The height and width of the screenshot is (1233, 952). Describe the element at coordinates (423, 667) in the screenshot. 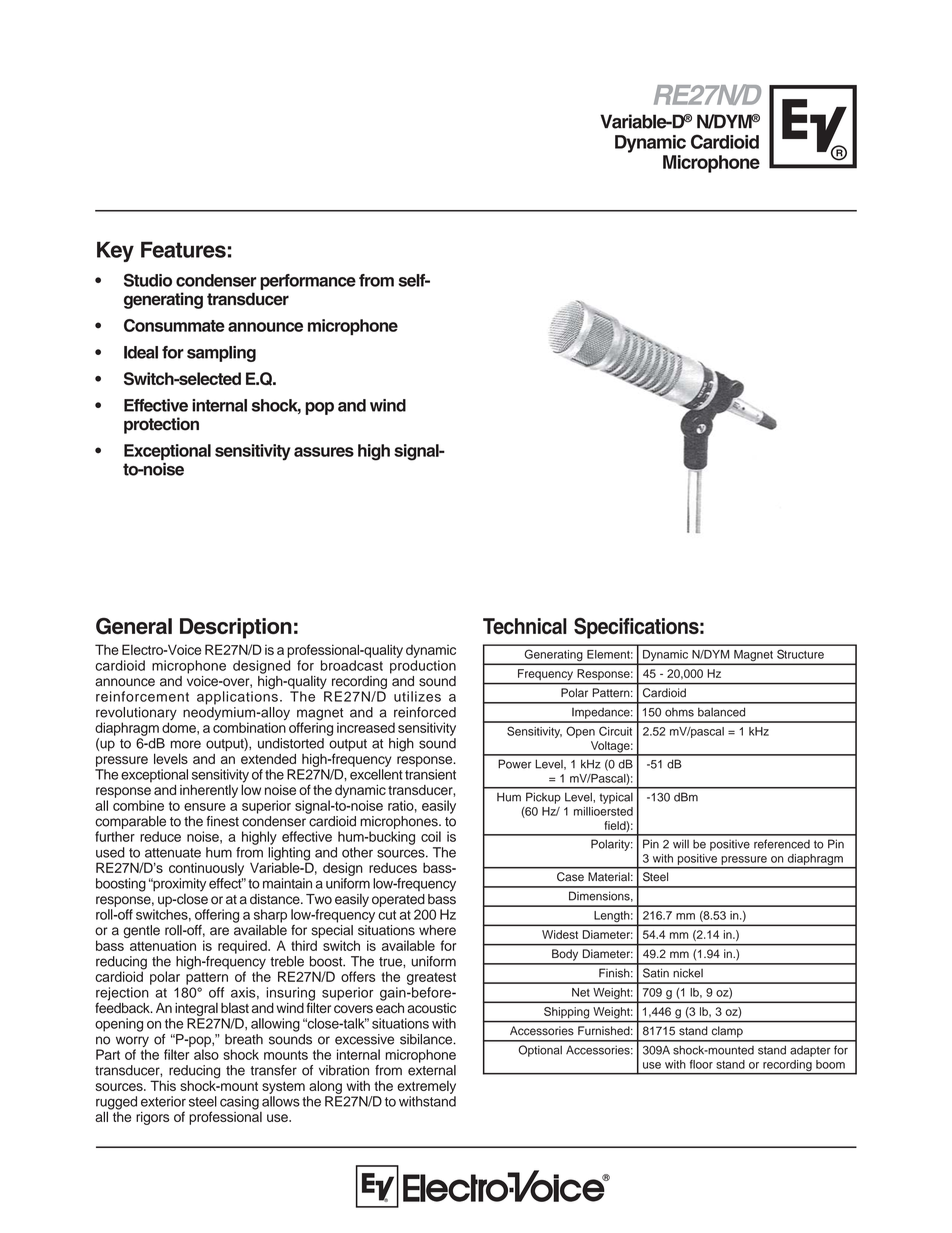

I see `production` at that location.
